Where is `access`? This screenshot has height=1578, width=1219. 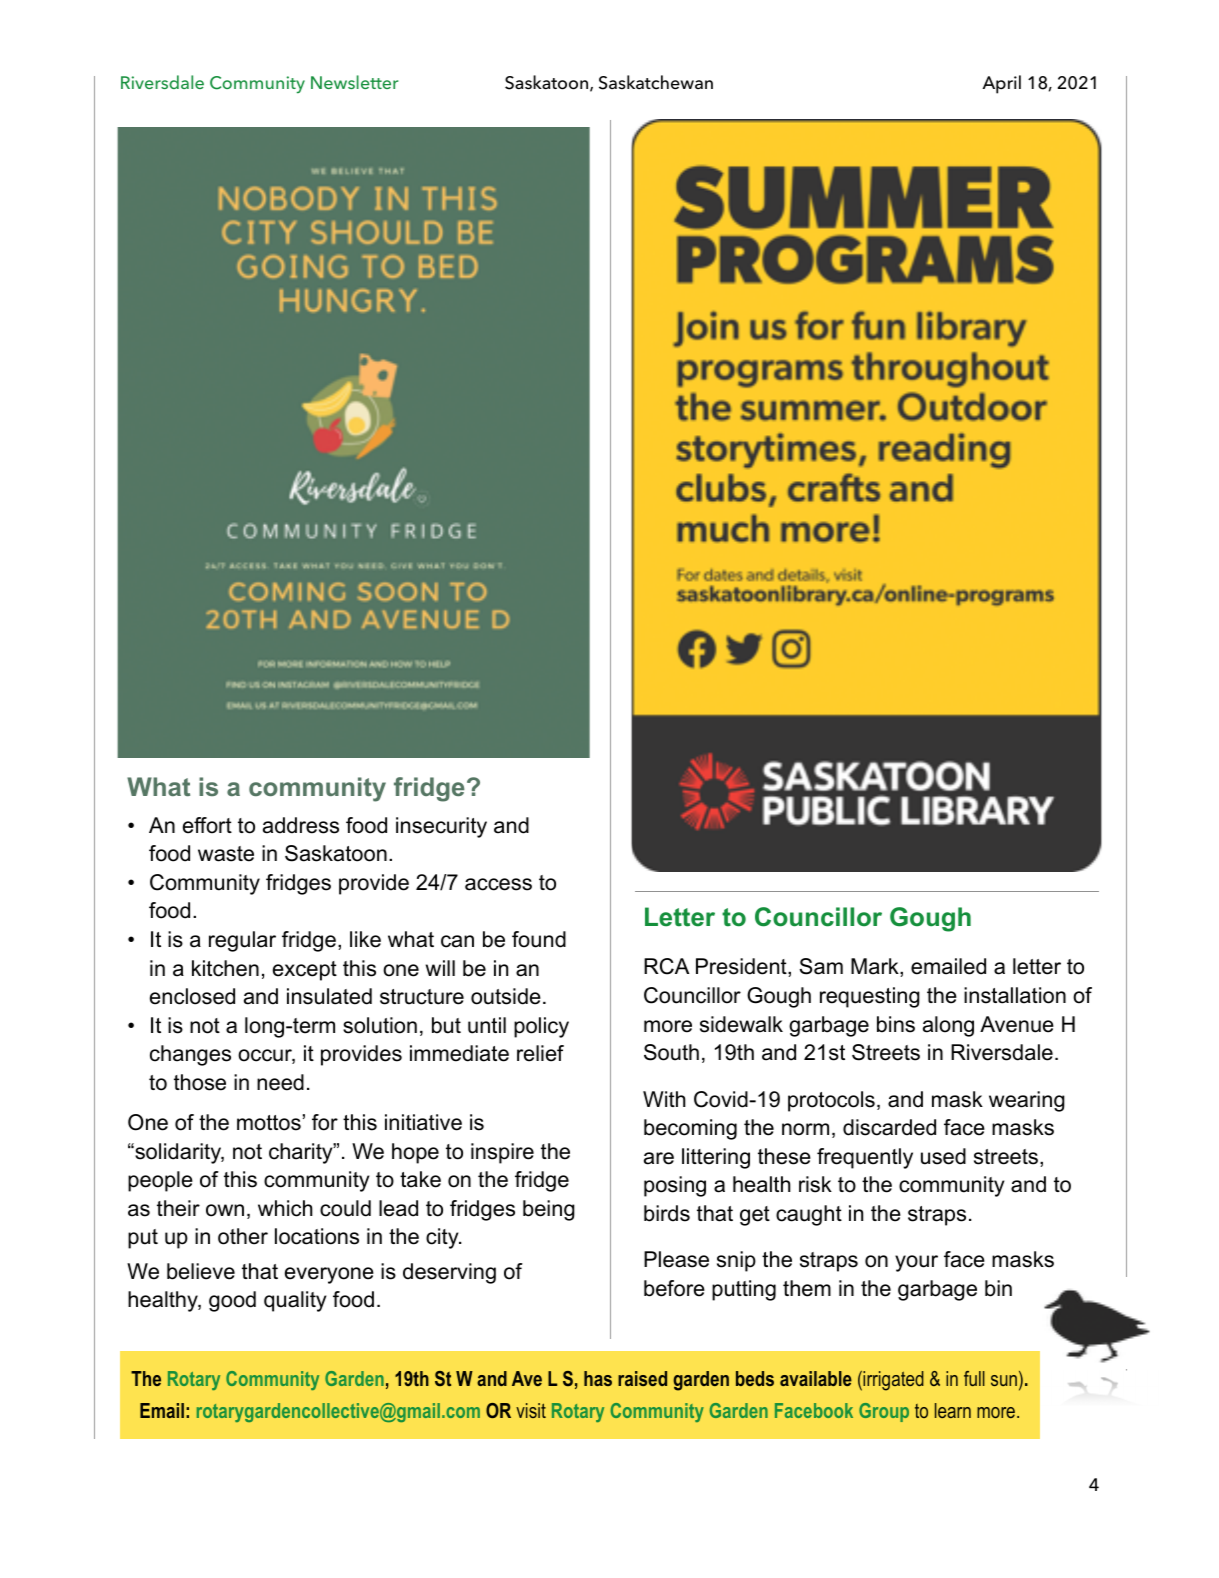
access is located at coordinates (498, 884).
